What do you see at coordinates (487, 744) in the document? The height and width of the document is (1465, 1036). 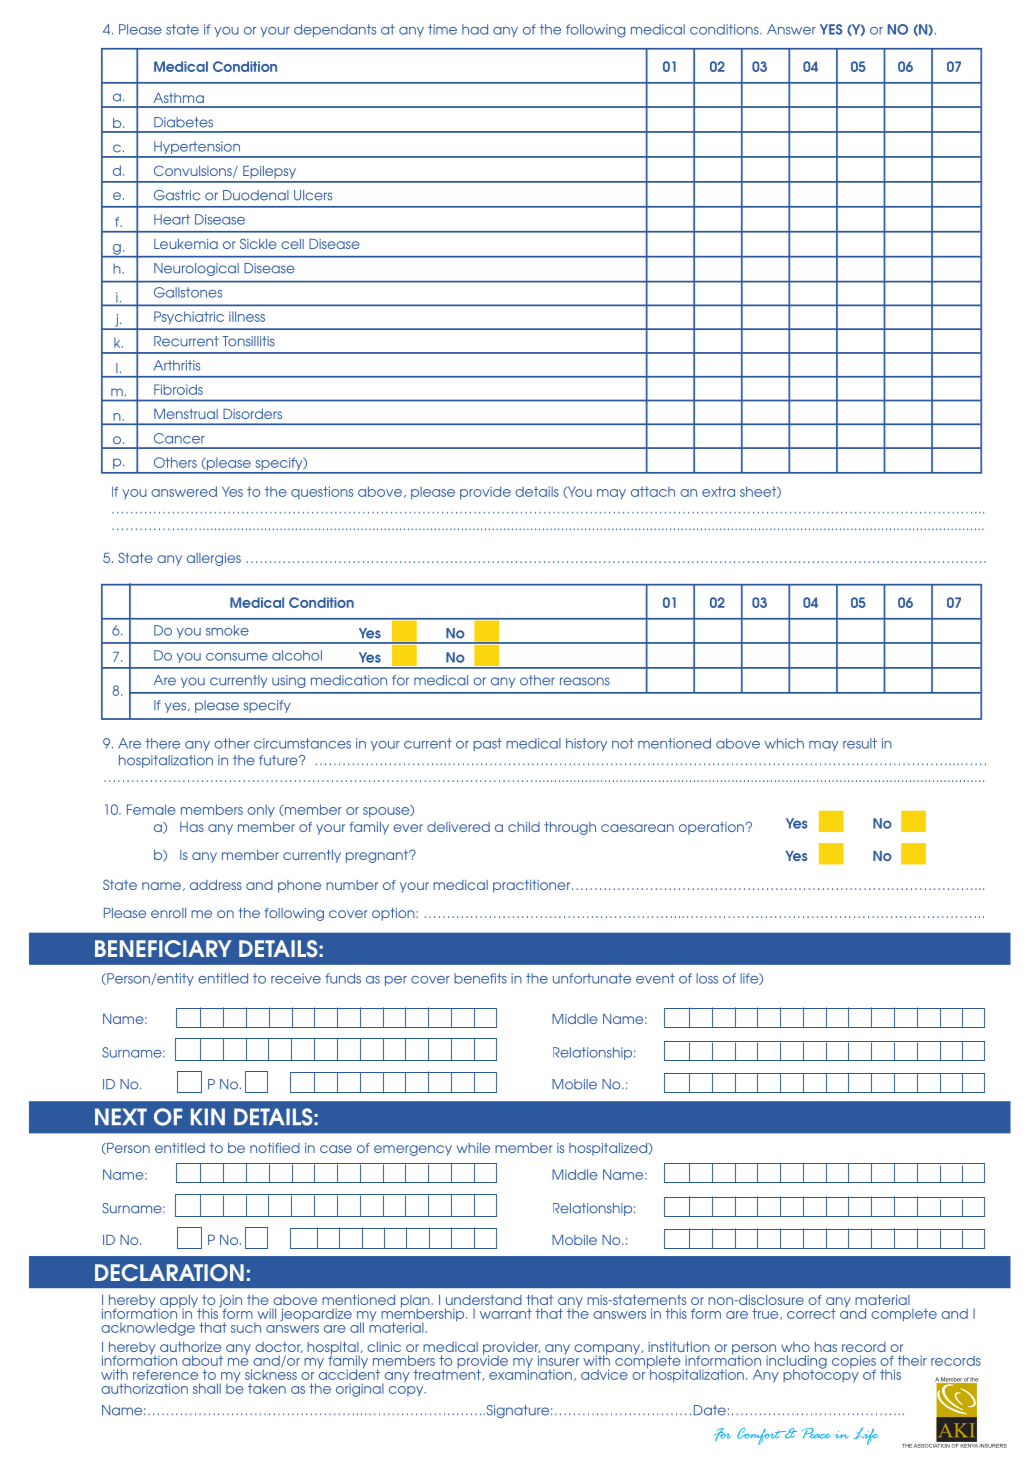 I see `past` at bounding box center [487, 744].
